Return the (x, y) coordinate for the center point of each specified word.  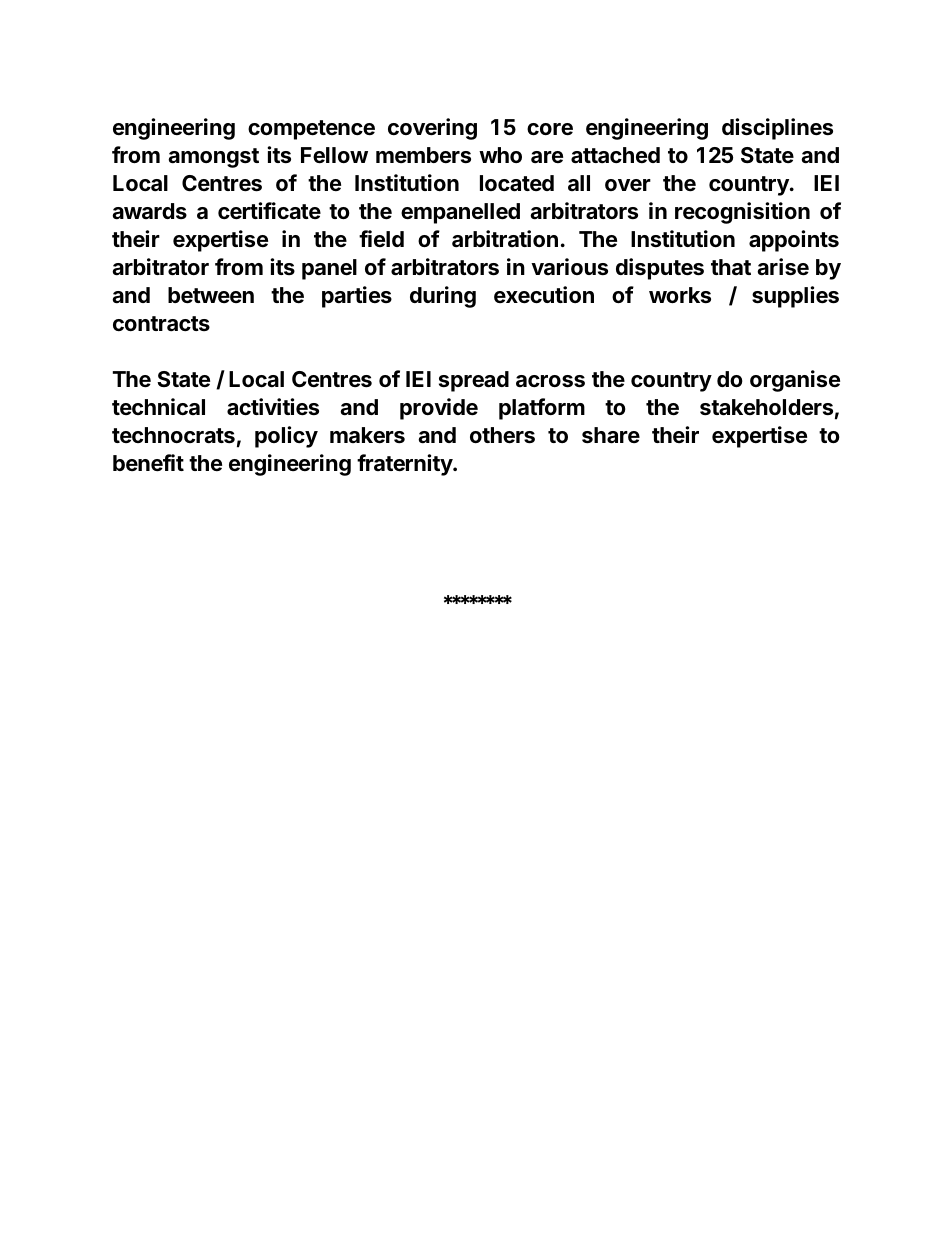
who (500, 155)
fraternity (405, 465)
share (611, 435)
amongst (213, 158)
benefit (148, 463)
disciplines (777, 129)
